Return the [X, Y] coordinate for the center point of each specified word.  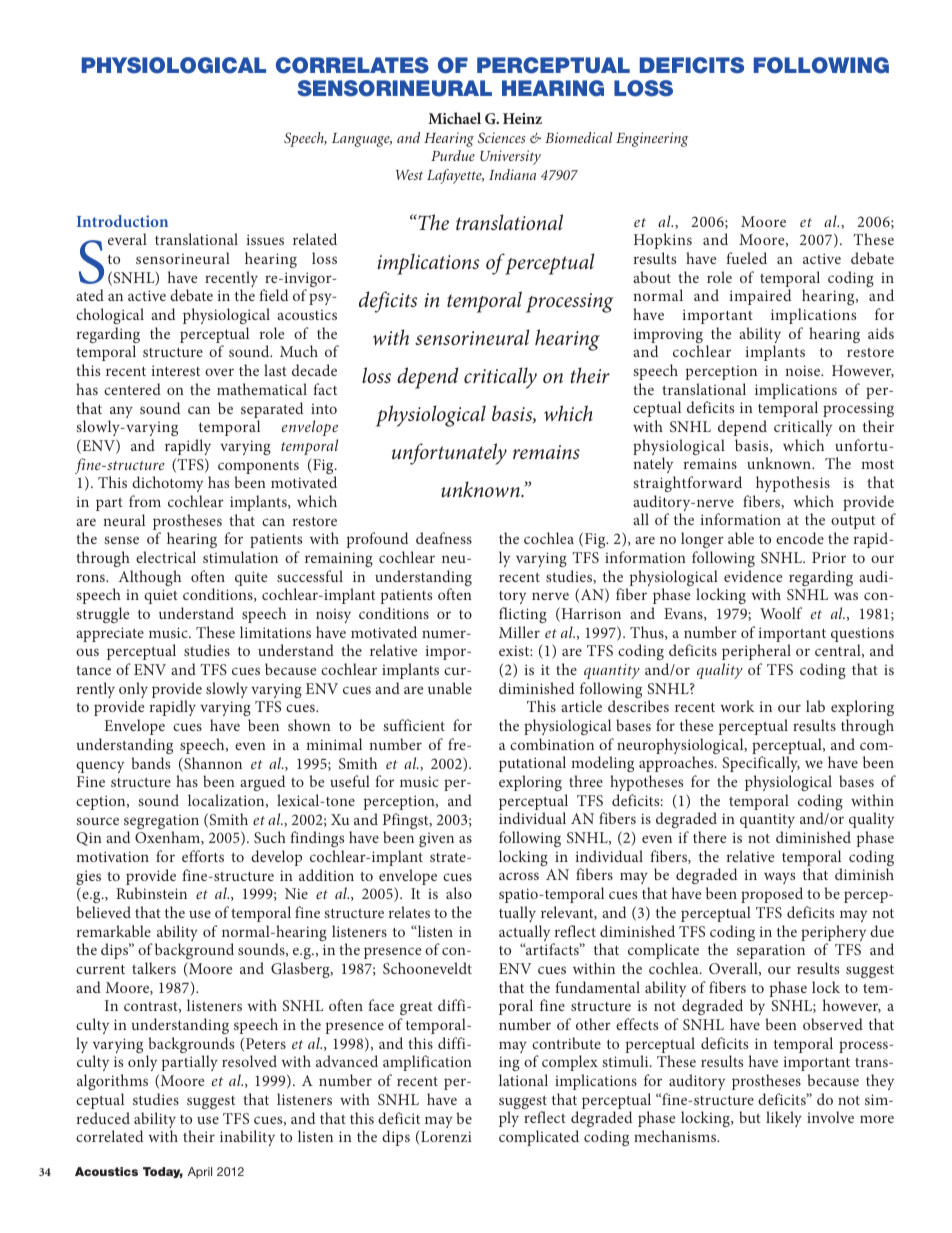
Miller [519, 632]
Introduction [122, 221]
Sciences [502, 137]
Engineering [652, 139]
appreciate [110, 634]
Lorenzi [445, 1137]
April [200, 1173]
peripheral [756, 652]
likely [784, 1119]
